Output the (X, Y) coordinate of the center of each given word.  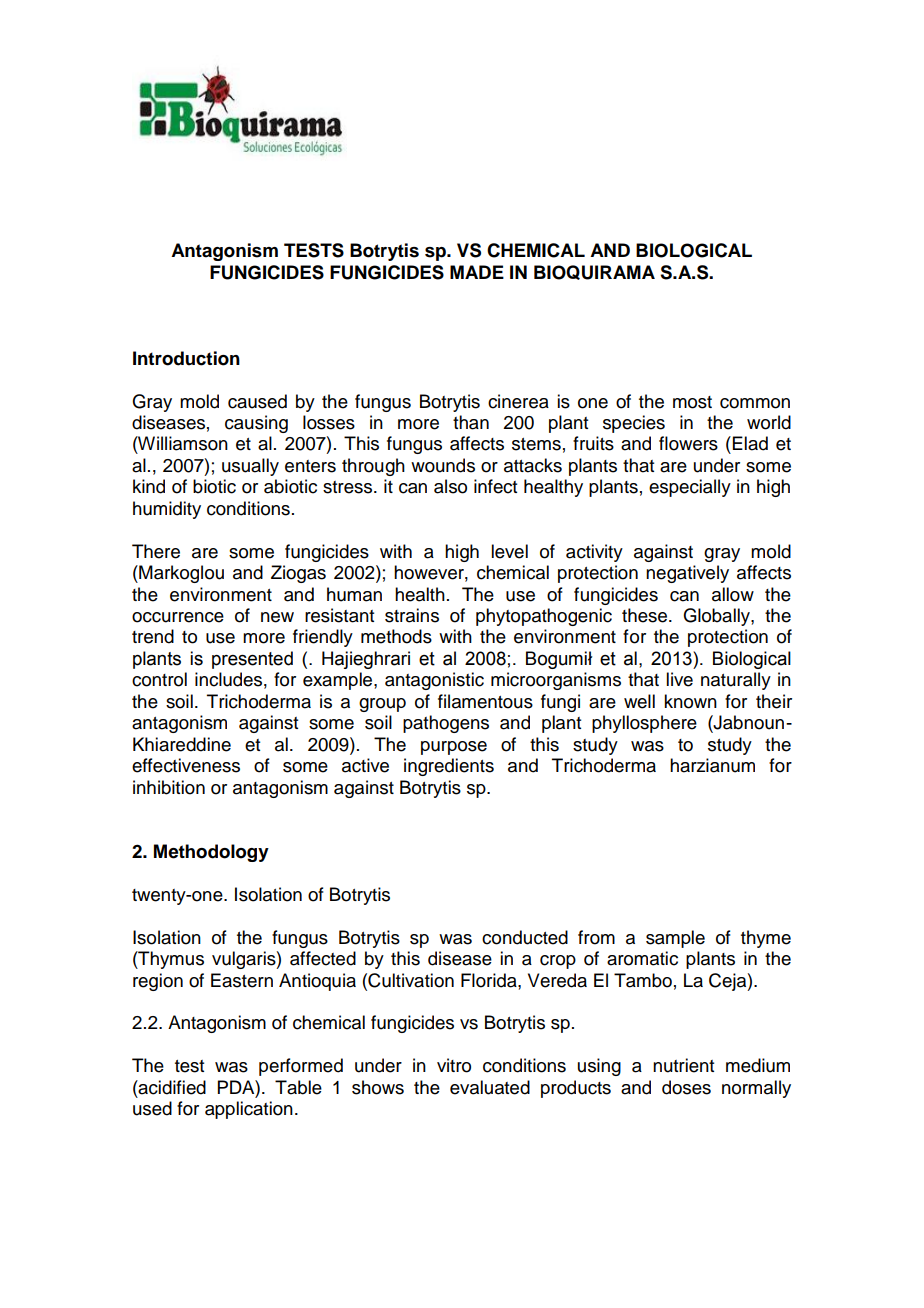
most (692, 402)
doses (686, 1087)
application (249, 1110)
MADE (477, 272)
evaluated (490, 1087)
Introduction (186, 358)
